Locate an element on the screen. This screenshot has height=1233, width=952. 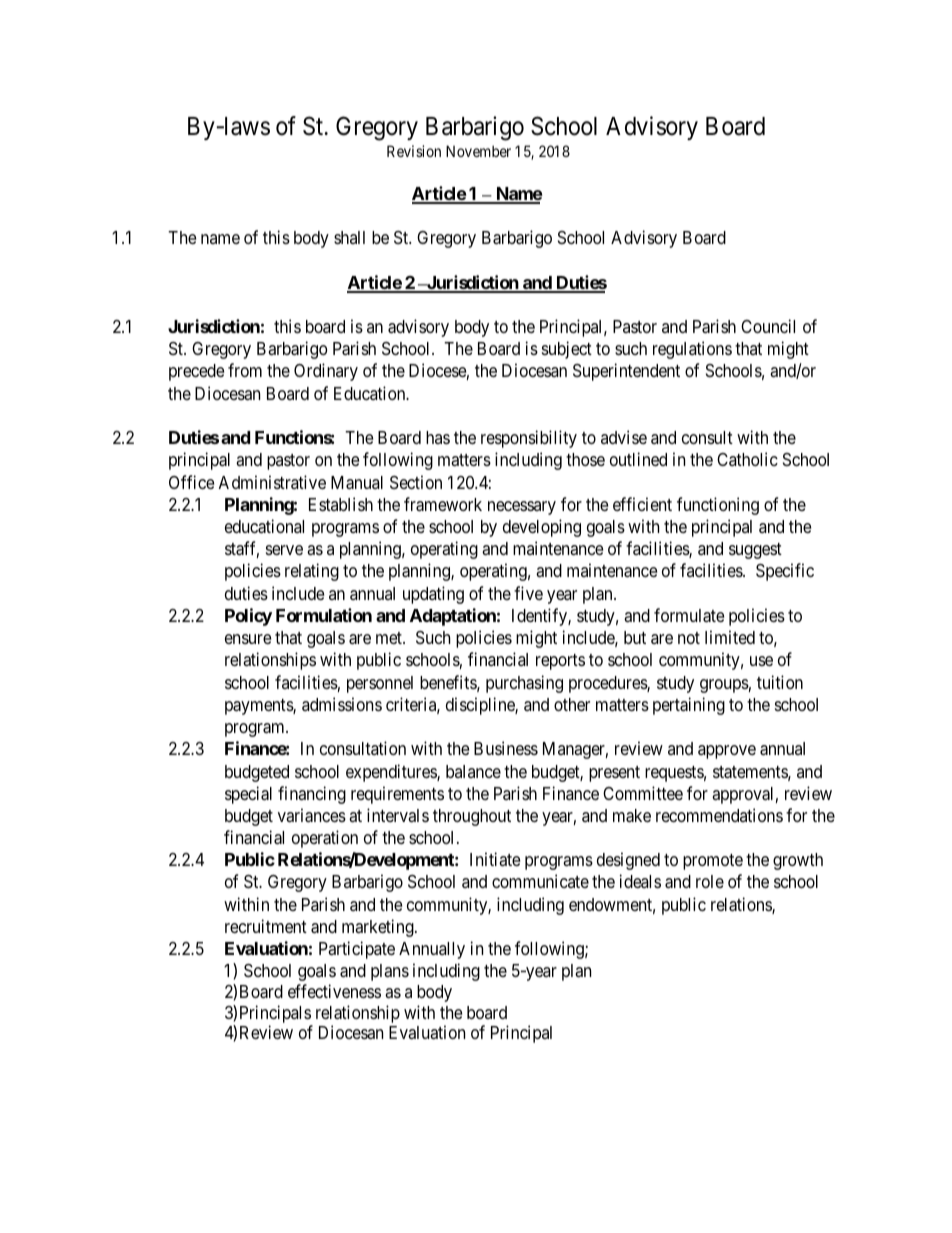
November is located at coordinates (478, 151).
